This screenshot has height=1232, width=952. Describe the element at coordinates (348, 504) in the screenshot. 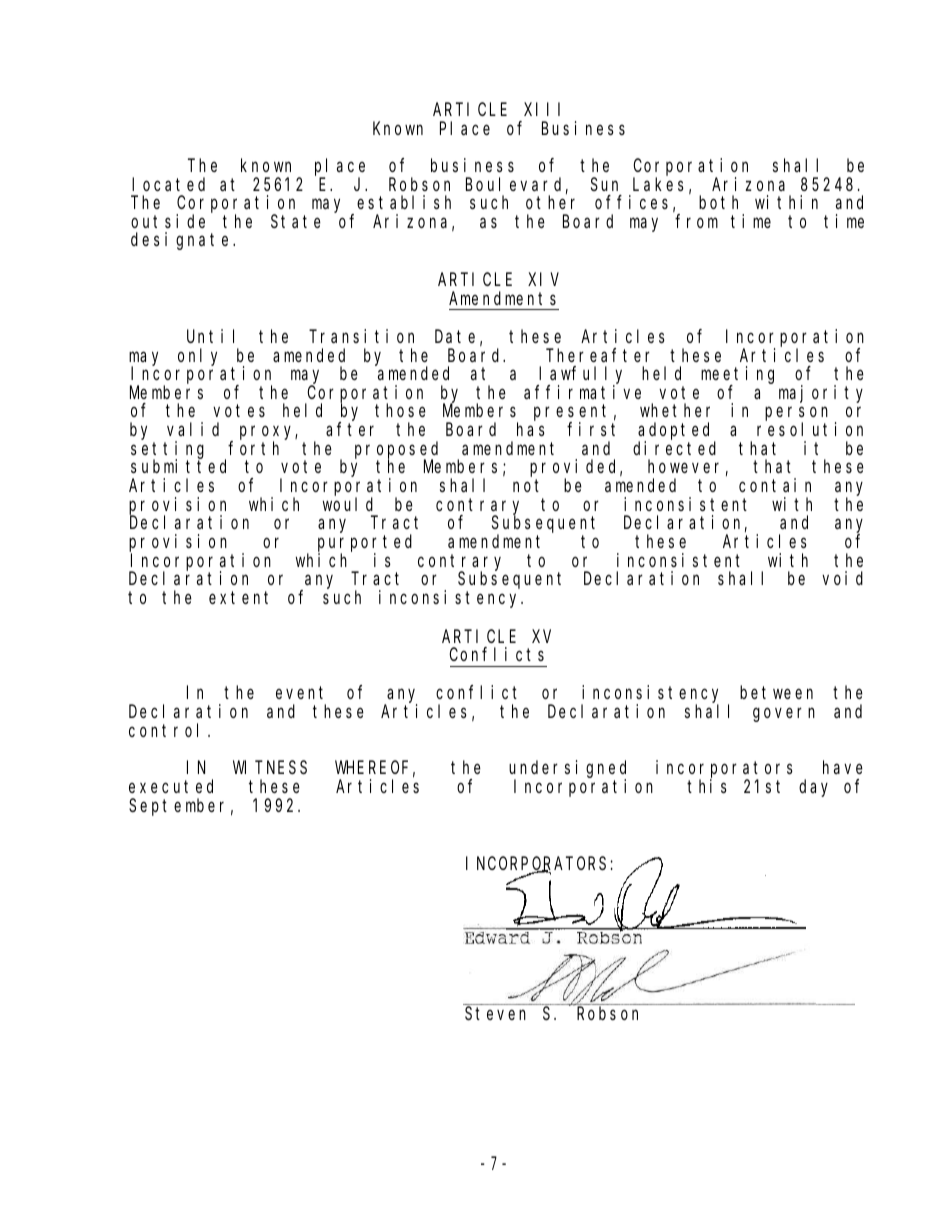

I see `would` at that location.
